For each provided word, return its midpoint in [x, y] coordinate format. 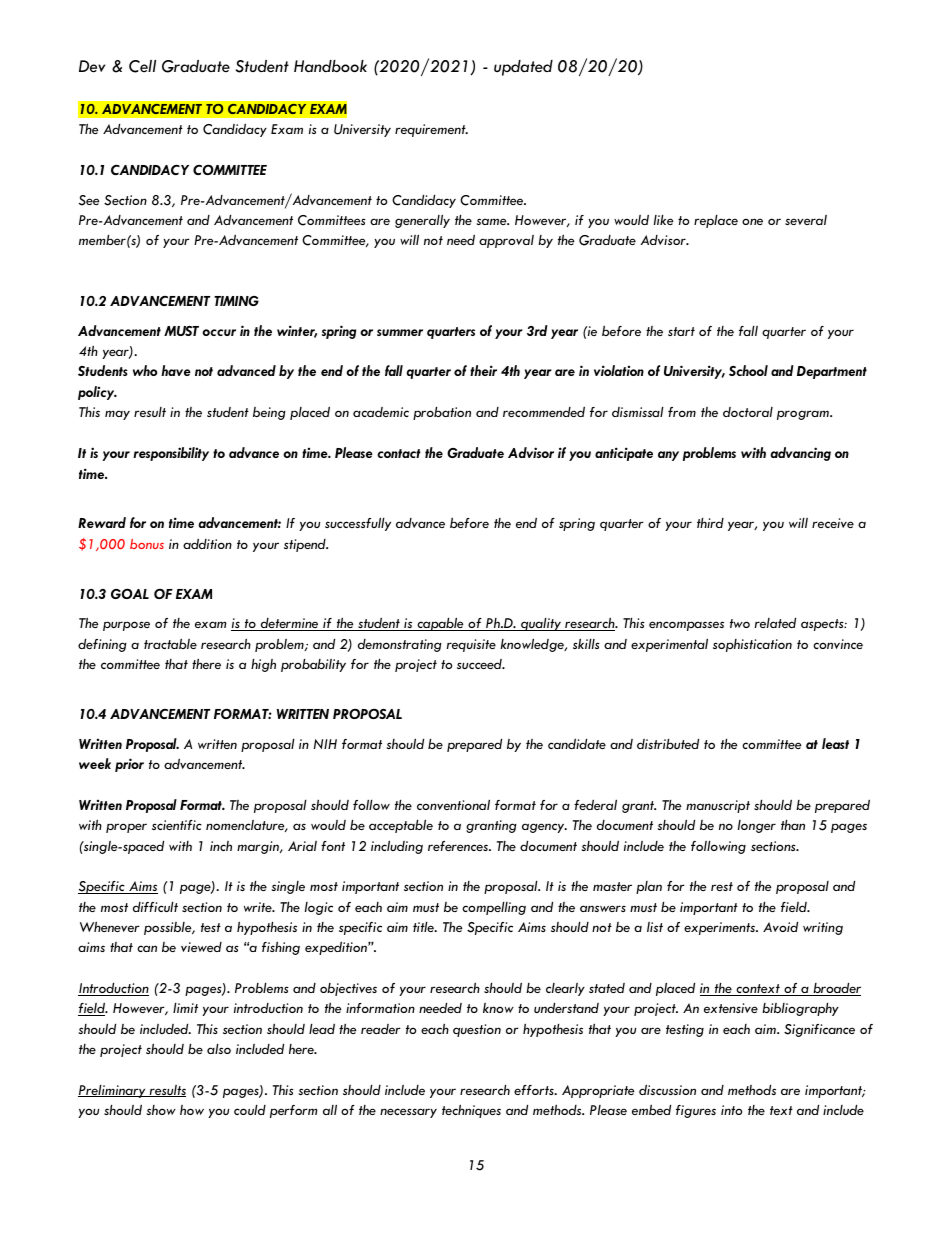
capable [440, 624]
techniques [471, 1111]
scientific [177, 825]
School [748, 370]
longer [757, 826]
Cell [142, 66]
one [752, 221]
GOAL [130, 593]
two [740, 623]
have [176, 370]
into [731, 1110]
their [483, 370]
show [161, 1110]
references [459, 846]
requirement [431, 130]
